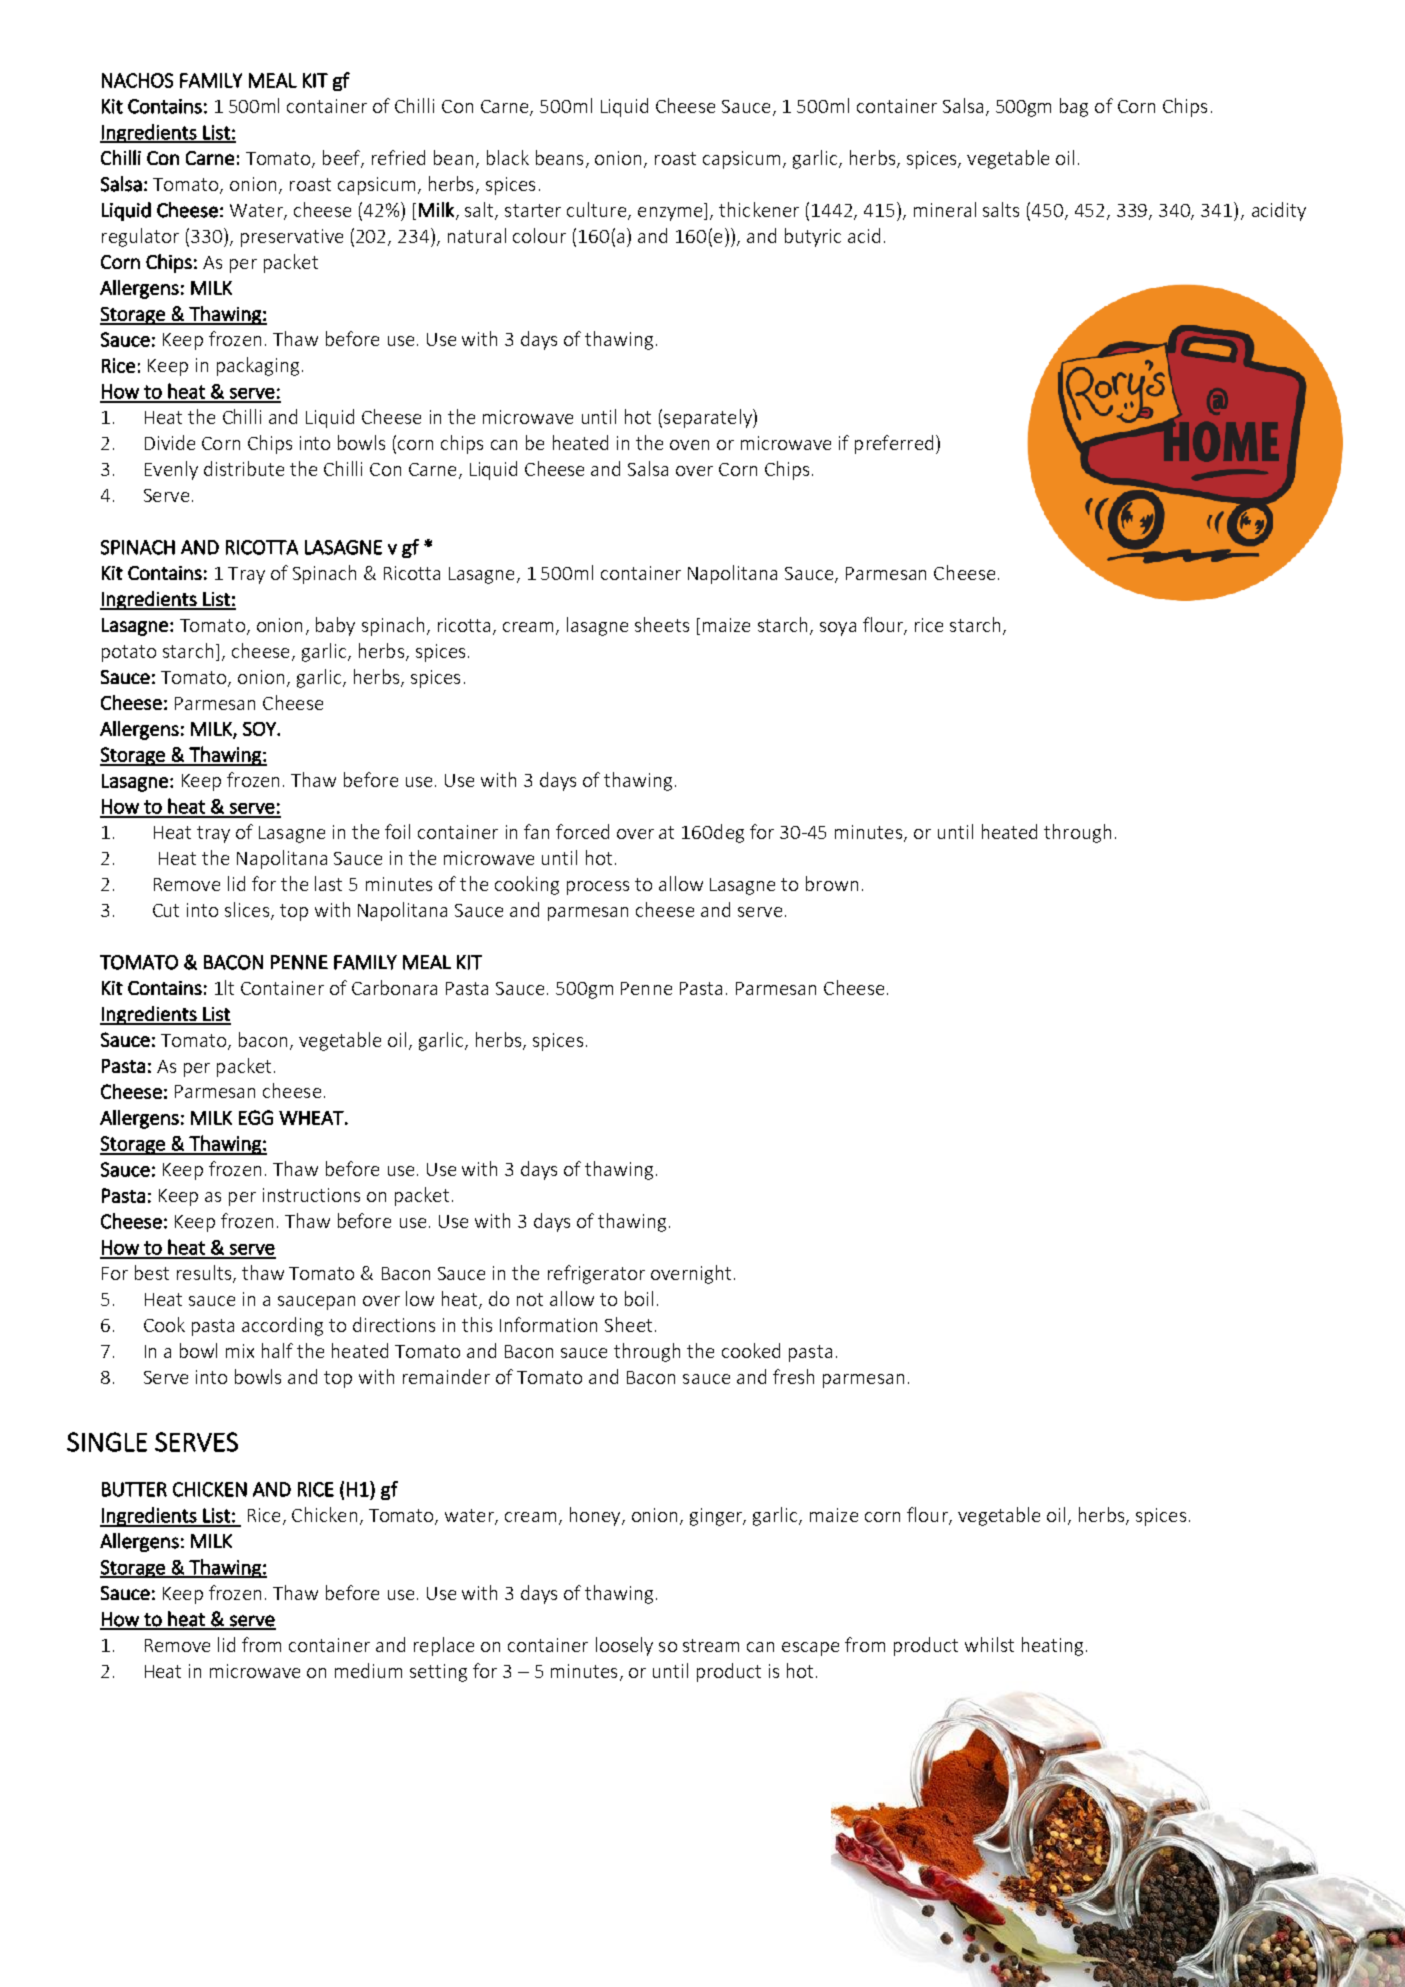 This document has width=1405, height=1987. I want to click on refrigerator, so click(596, 1274).
